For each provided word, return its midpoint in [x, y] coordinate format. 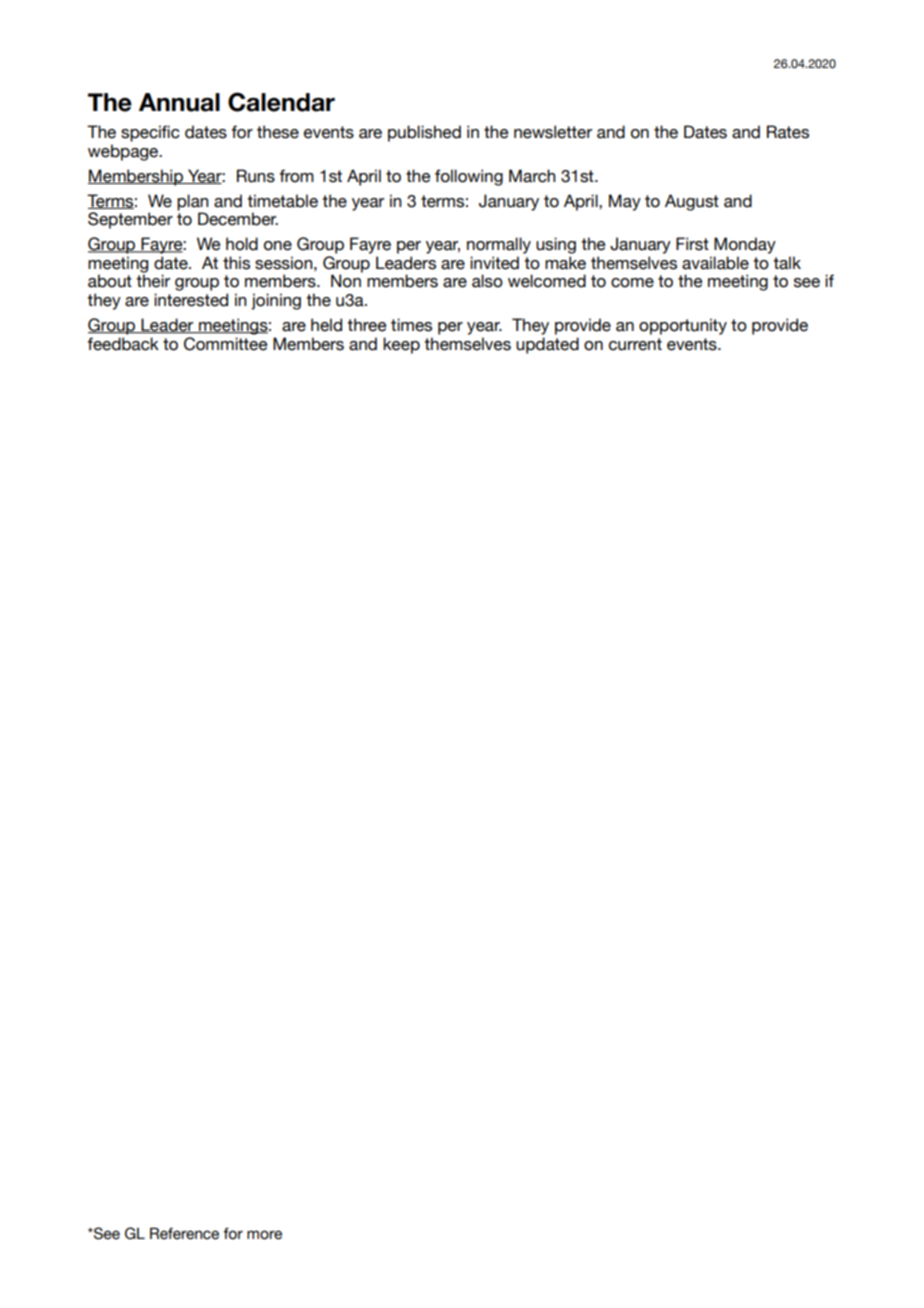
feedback [123, 344]
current [635, 344]
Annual [179, 102]
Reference [184, 1233]
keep [401, 345]
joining [276, 301]
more [264, 1235]
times [411, 325]
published [424, 133]
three [367, 325]
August [692, 202]
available [715, 263]
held [326, 325]
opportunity [683, 326]
